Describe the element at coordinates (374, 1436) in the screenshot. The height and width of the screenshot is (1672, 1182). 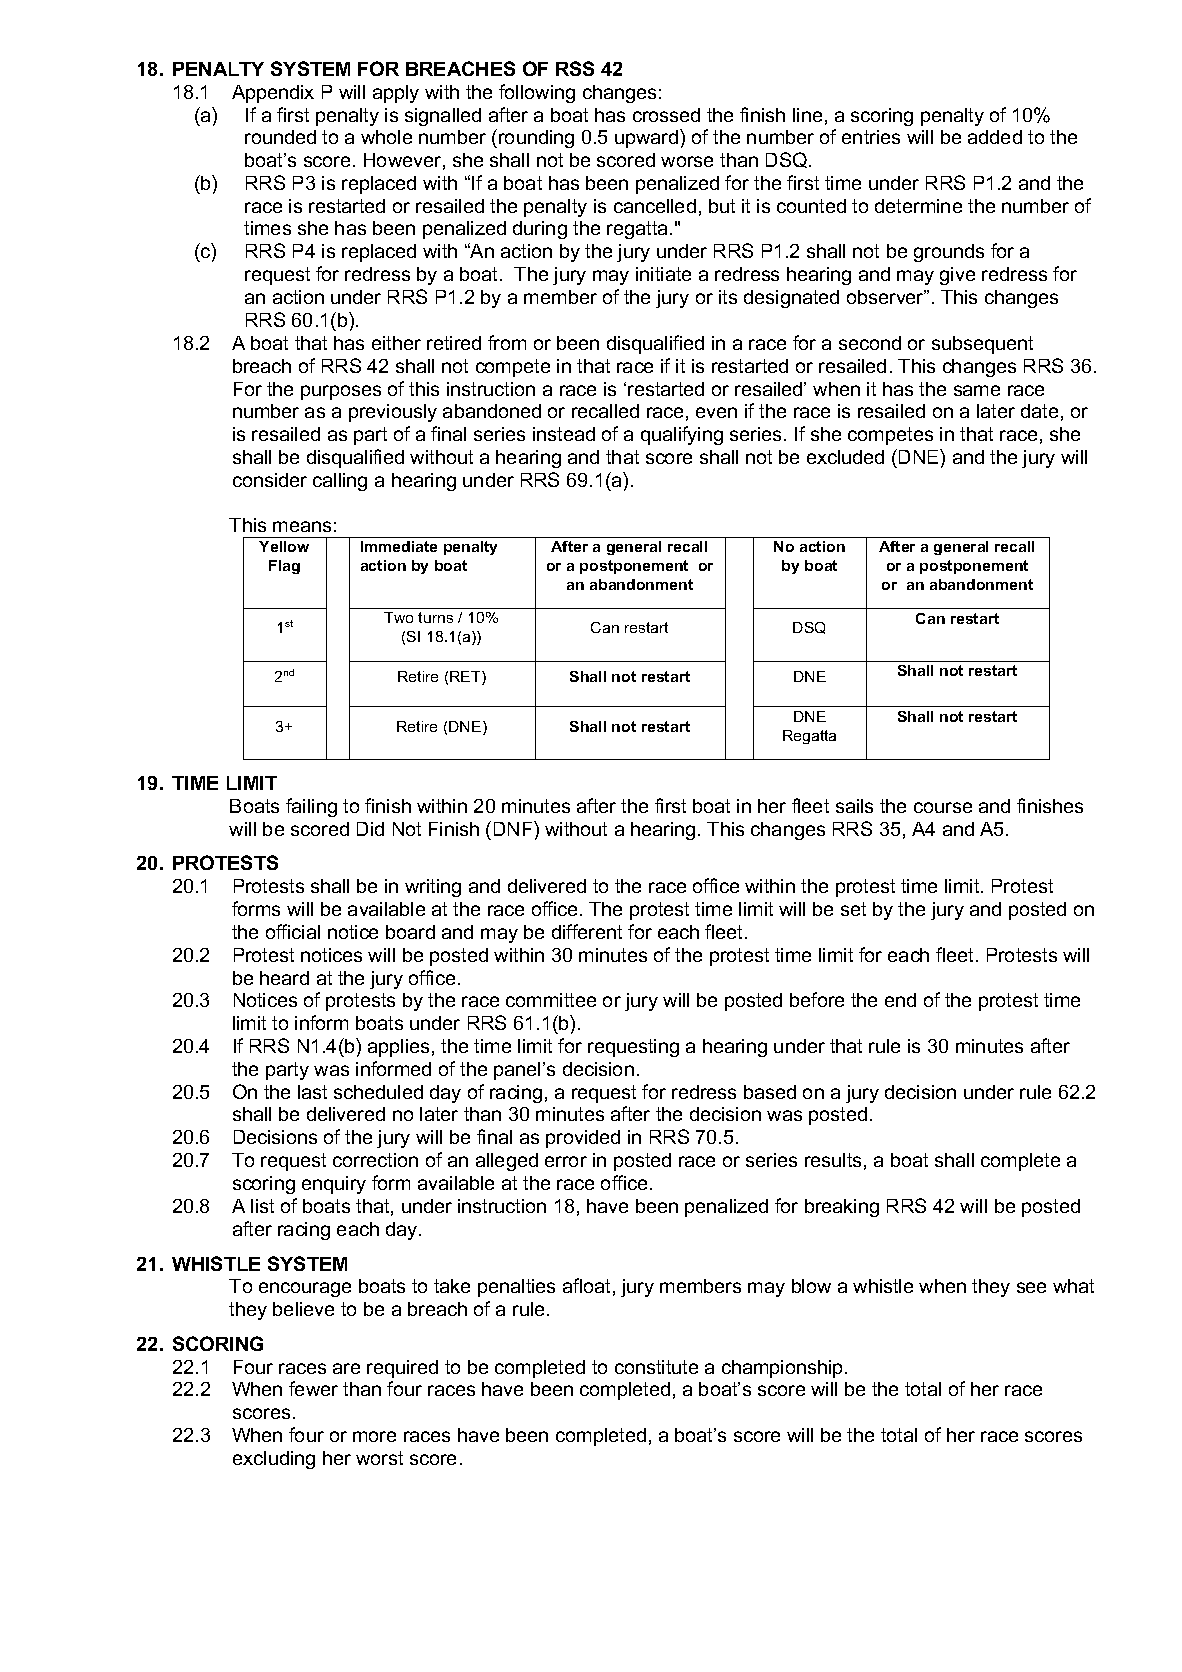
I see `more` at that location.
